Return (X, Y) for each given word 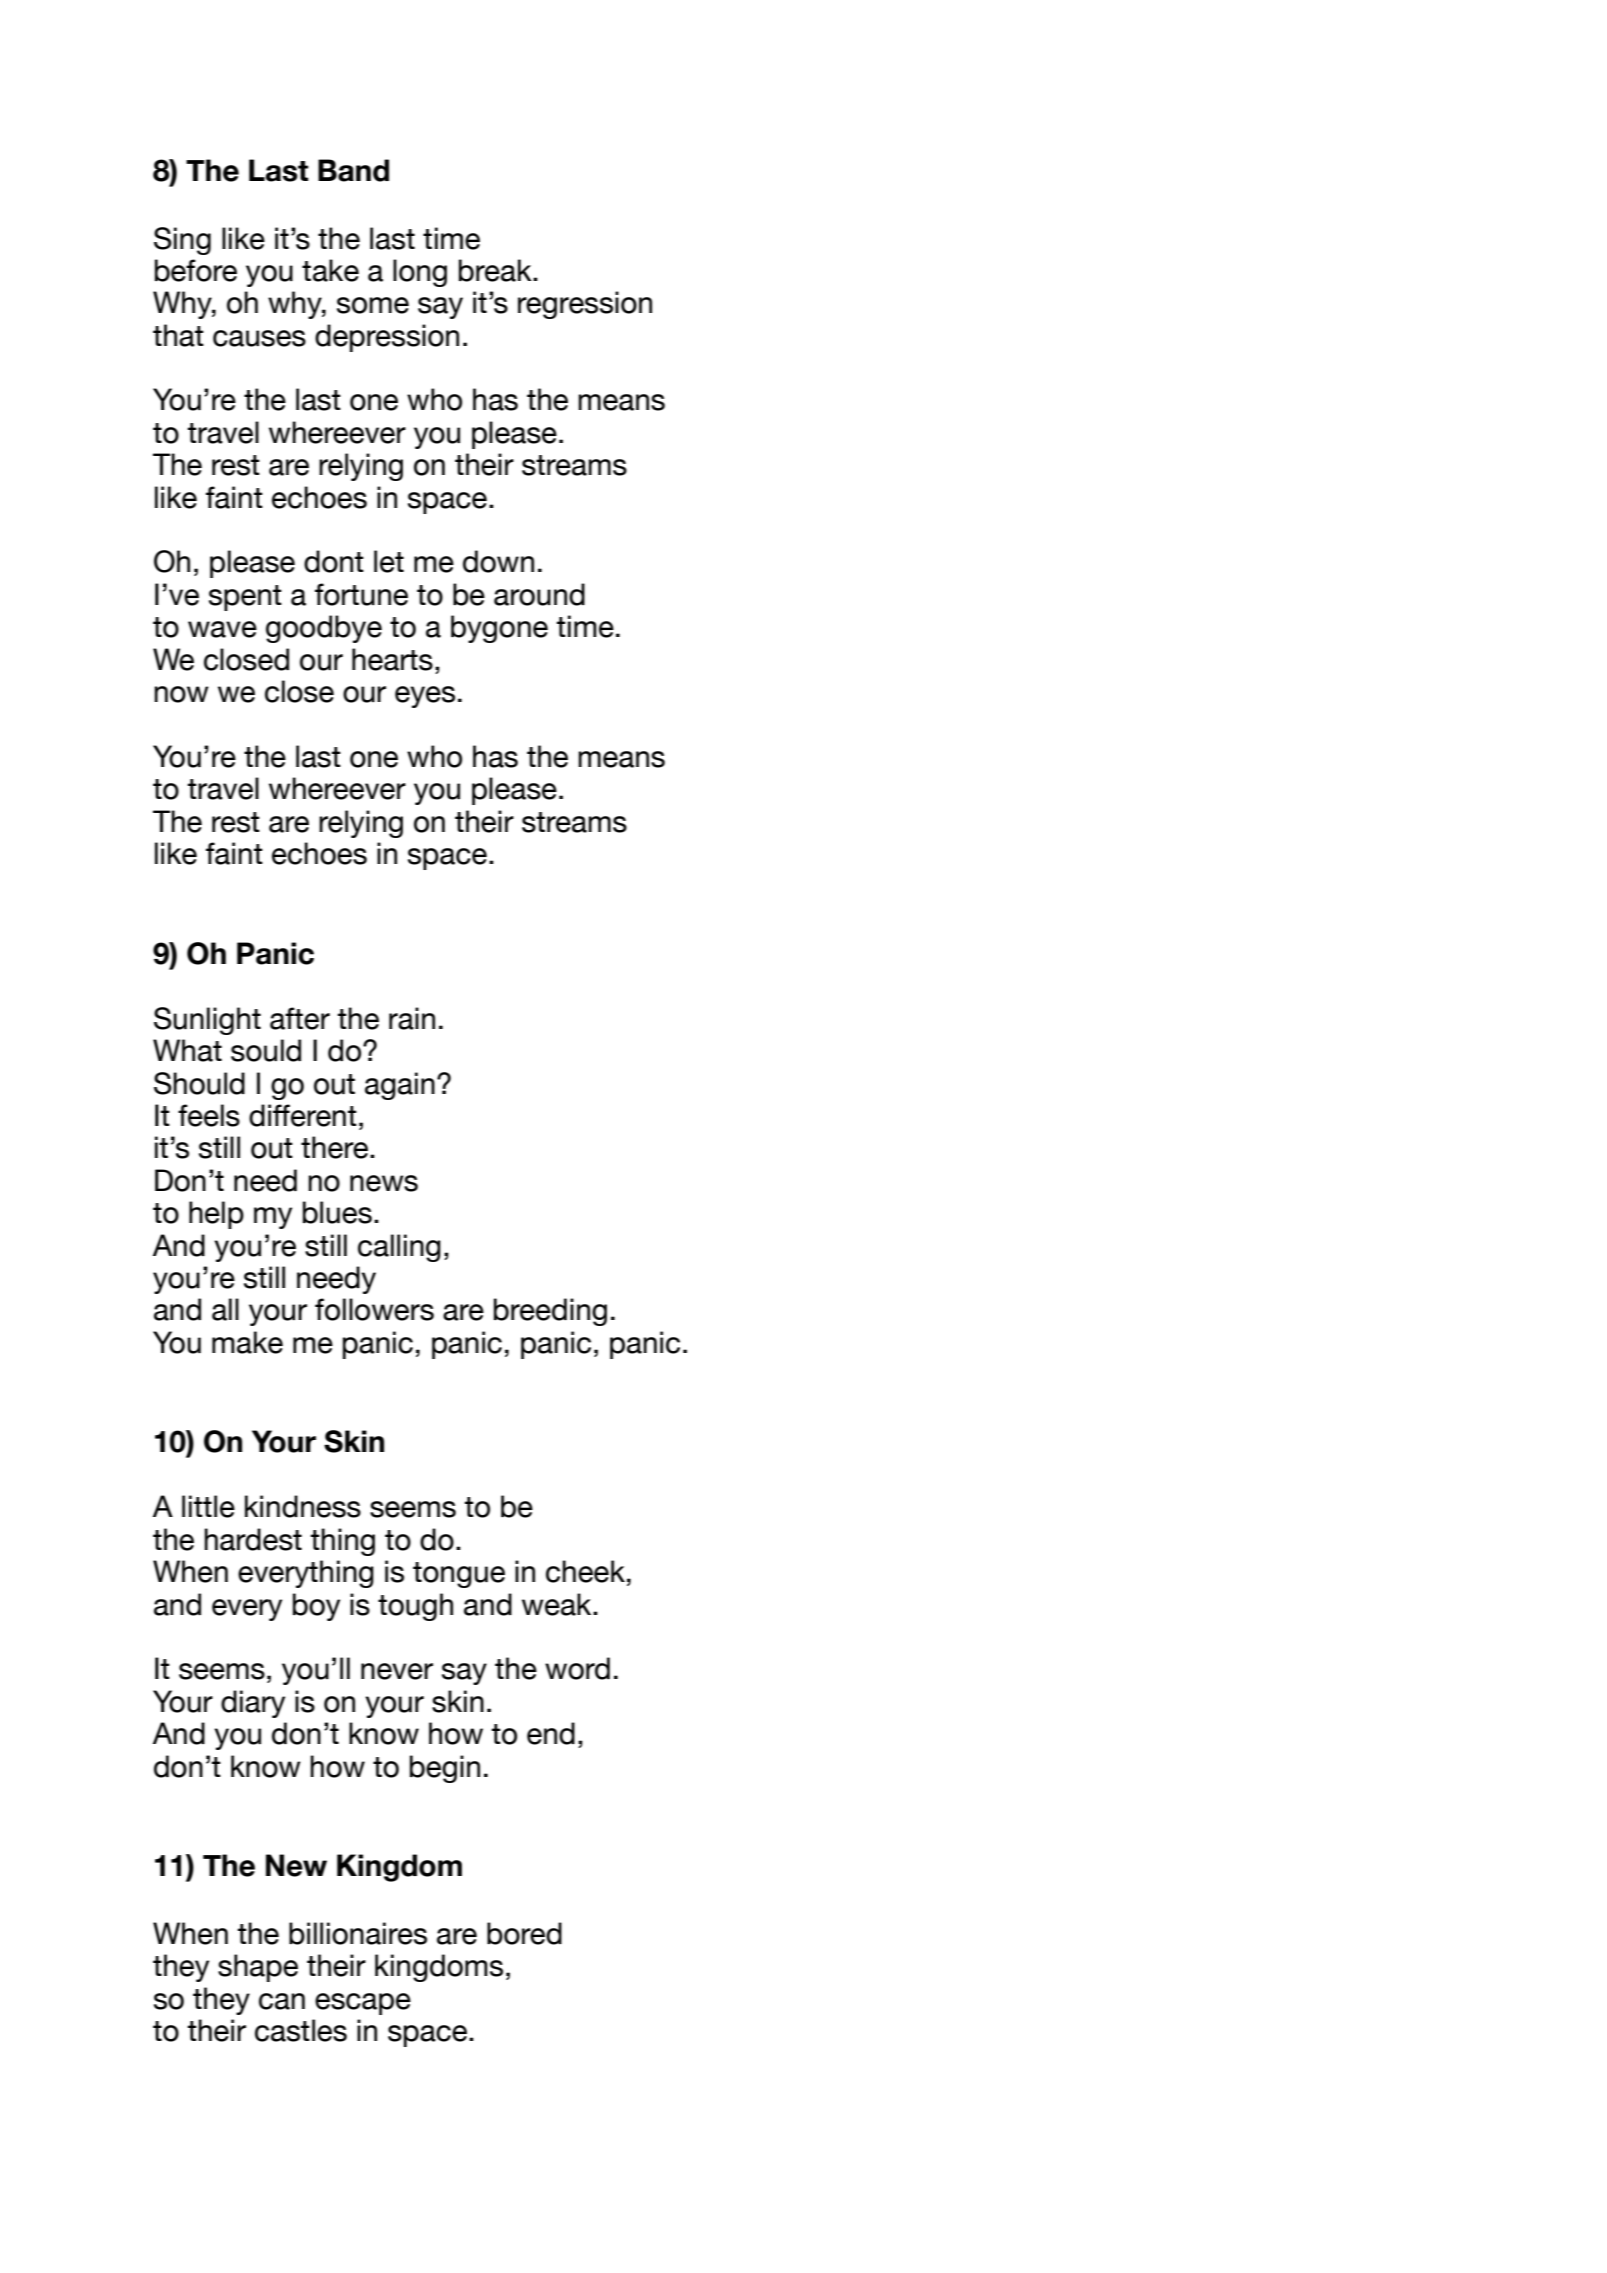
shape (258, 1968)
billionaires (358, 1933)
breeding (550, 1312)
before (196, 270)
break (496, 270)
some (373, 305)
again (400, 1086)
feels (209, 1115)
